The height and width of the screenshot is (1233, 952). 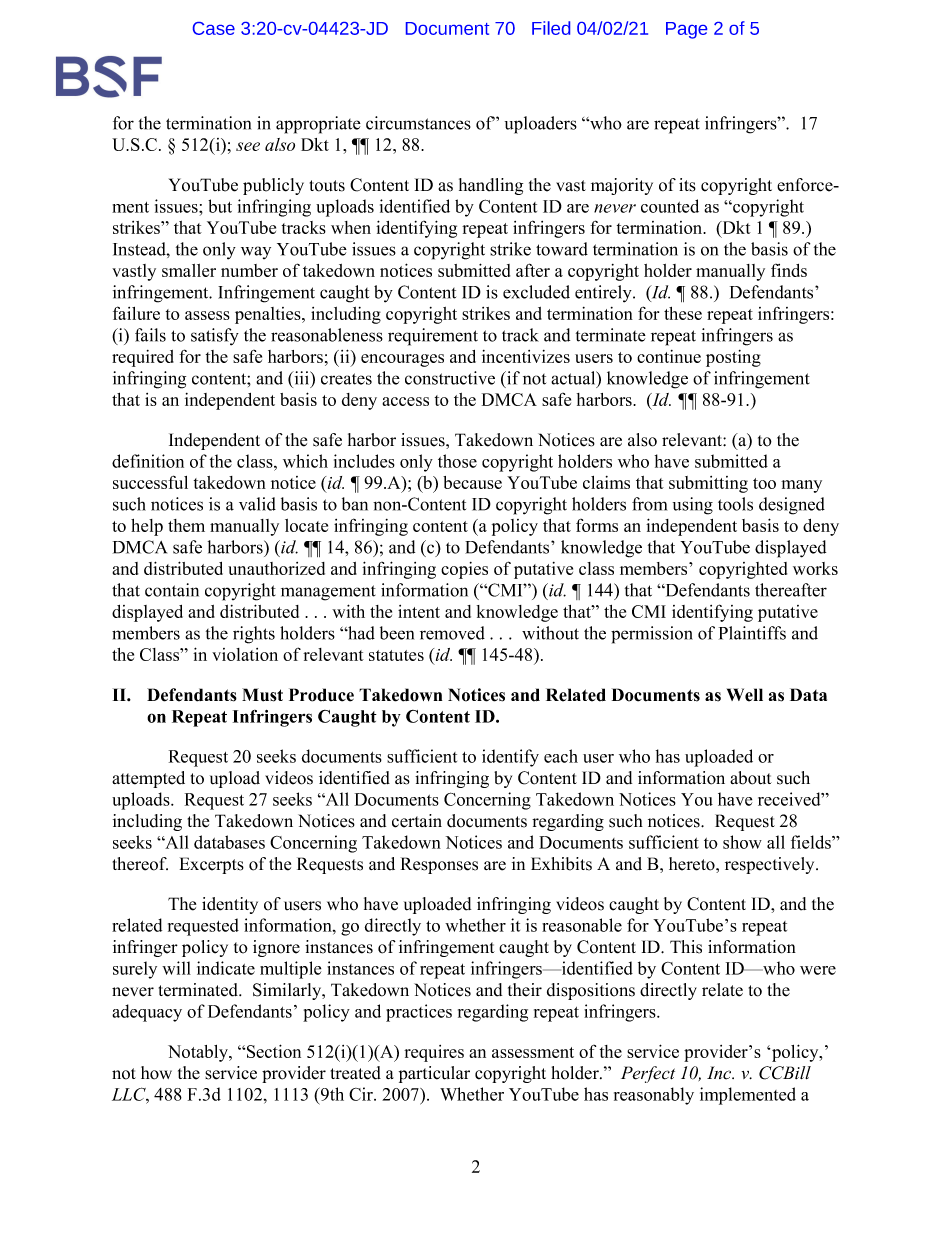 What do you see at coordinates (686, 30) in the screenshot?
I see `Page` at bounding box center [686, 30].
